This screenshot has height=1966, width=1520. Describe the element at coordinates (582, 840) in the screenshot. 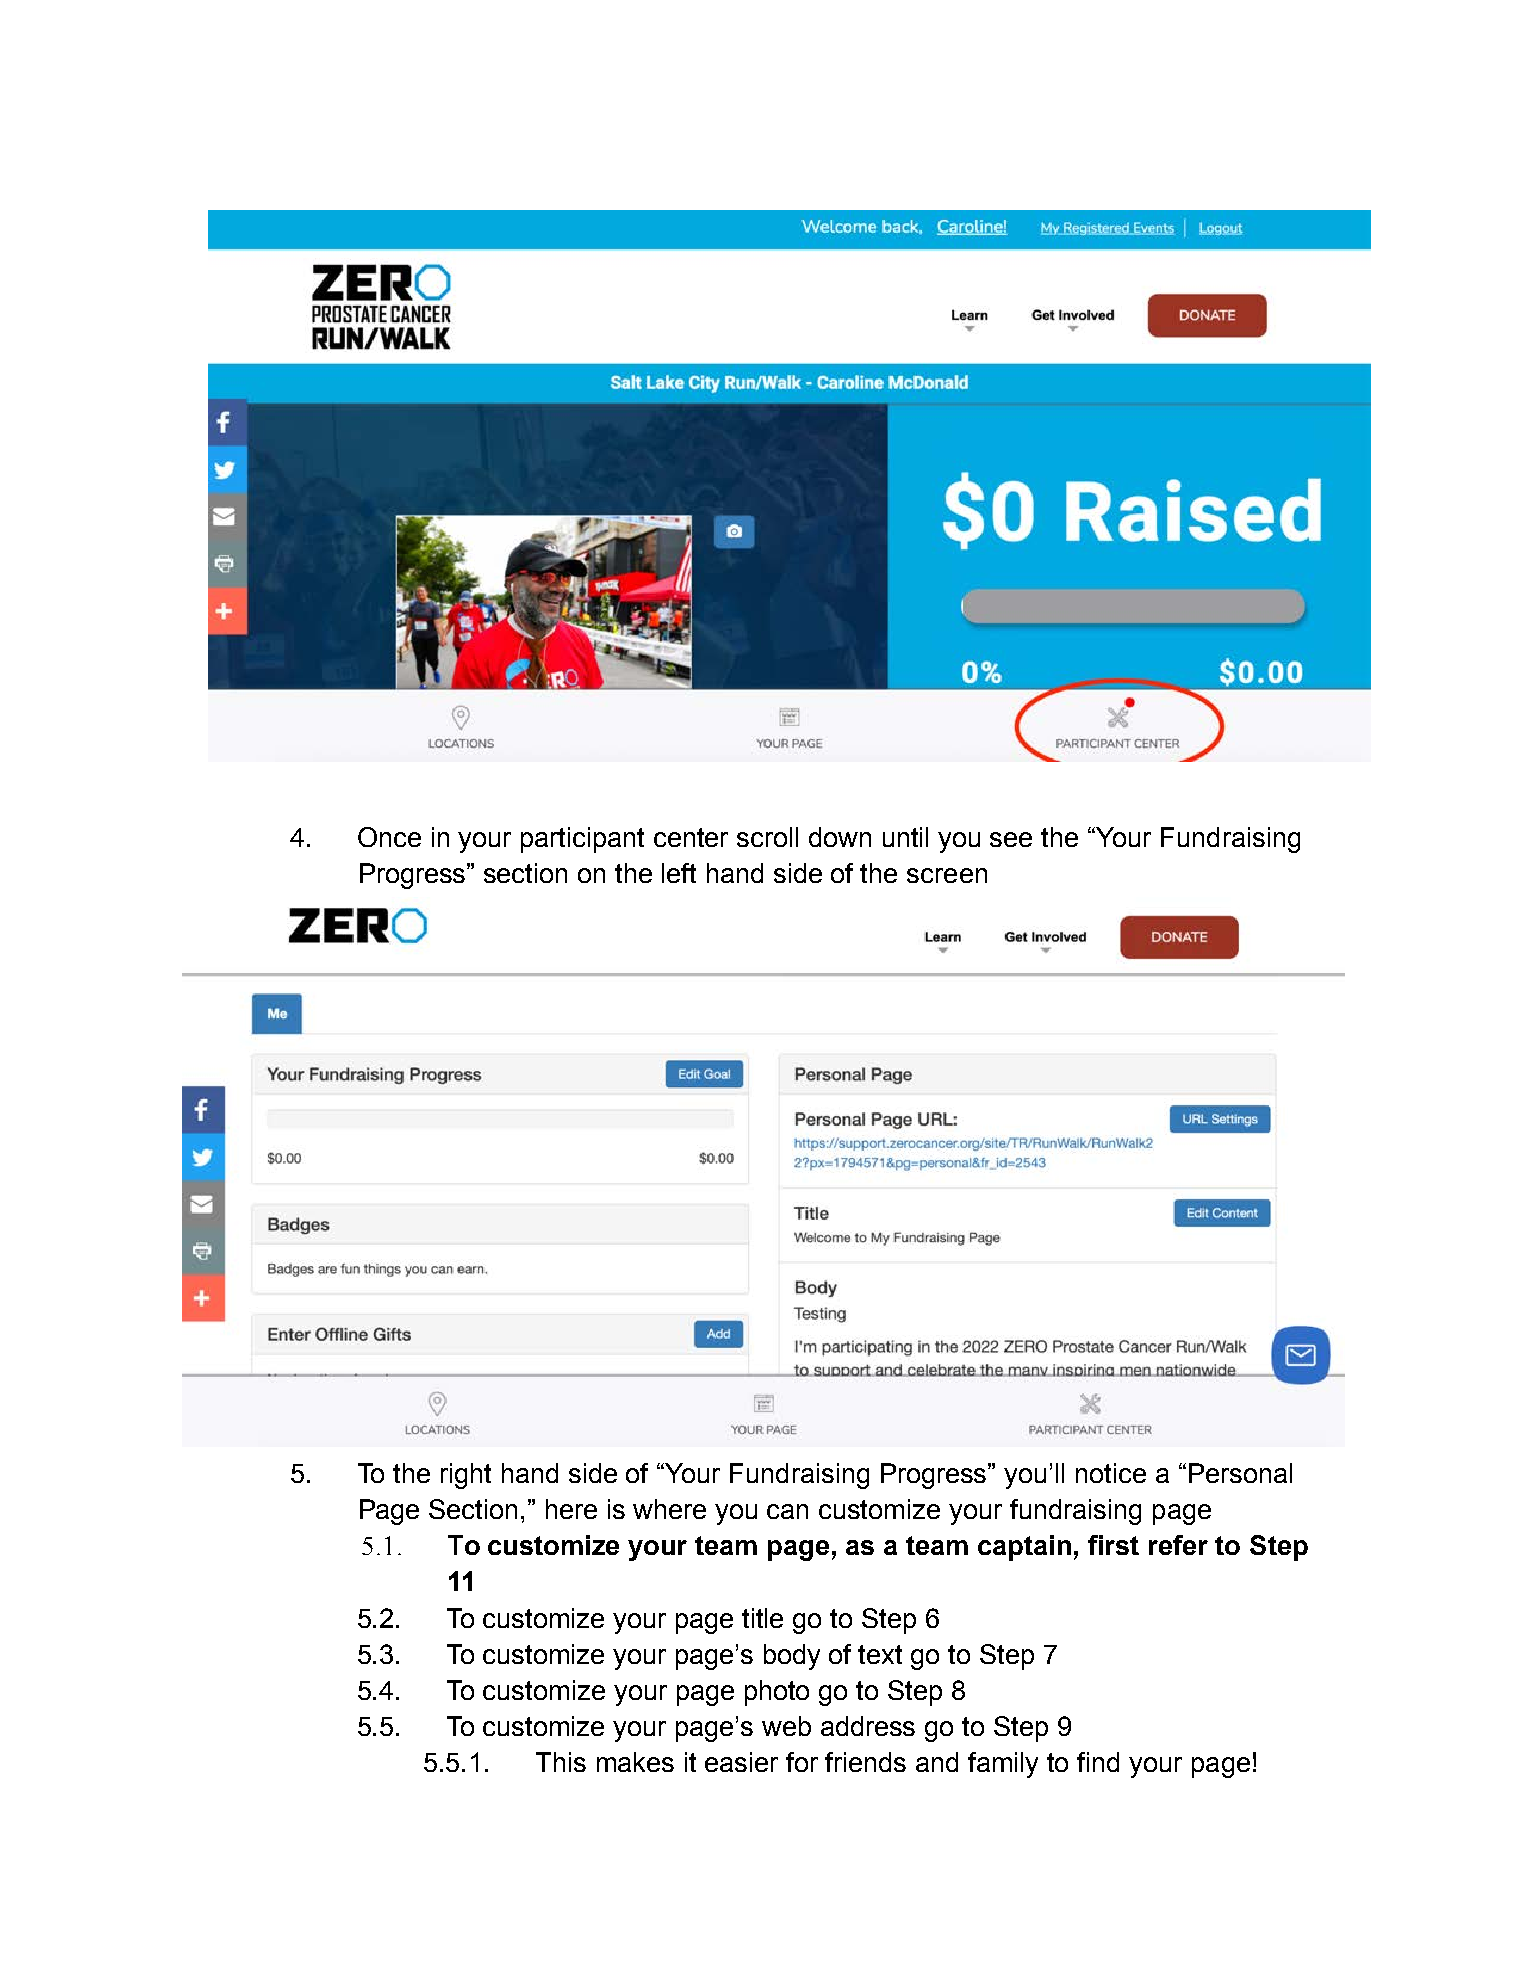

I see `participant` at that location.
